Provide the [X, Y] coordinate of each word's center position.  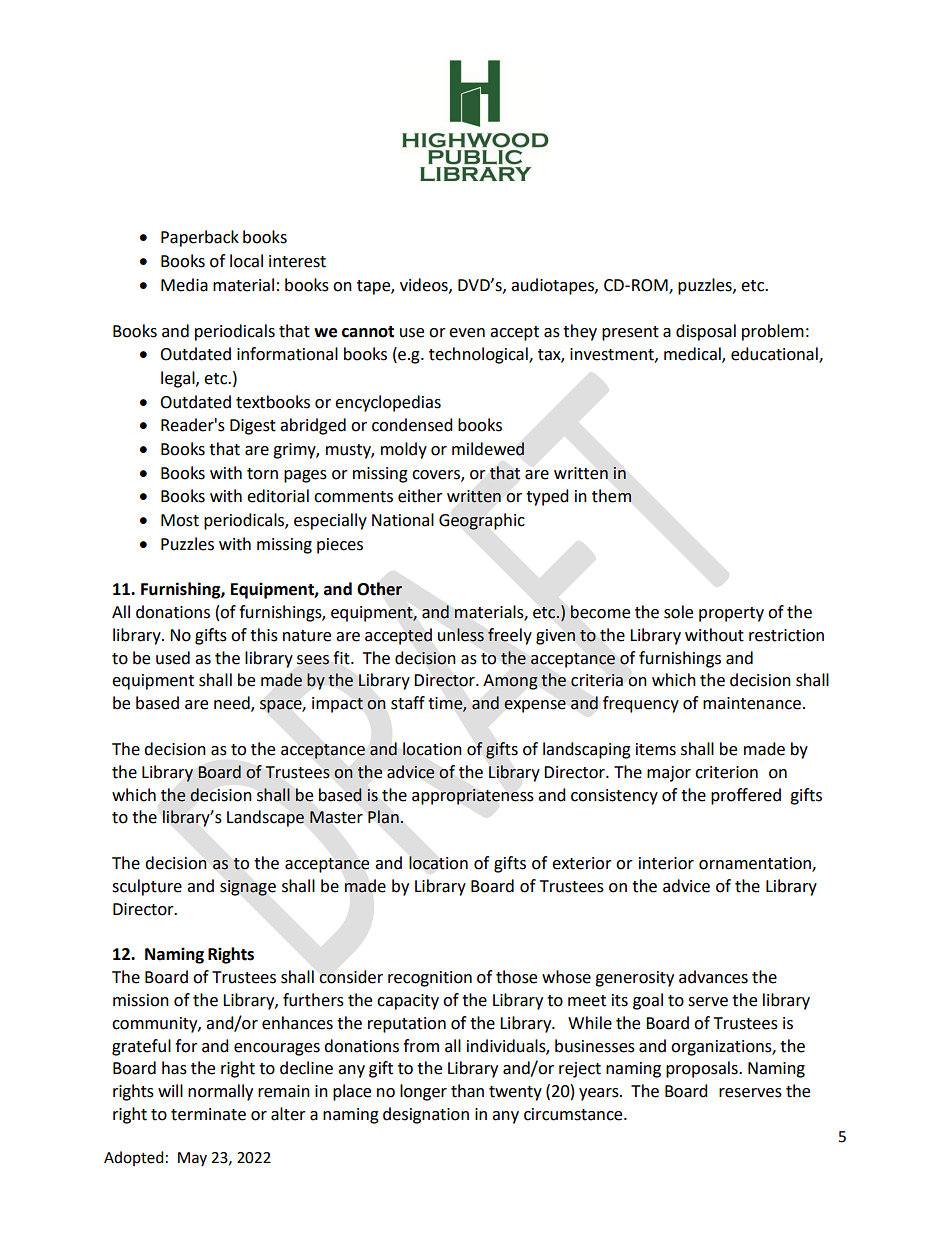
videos [425, 285]
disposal [706, 332]
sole [678, 612]
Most [180, 520]
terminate [208, 1114]
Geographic [482, 521]
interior [666, 863]
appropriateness [473, 797]
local [246, 261]
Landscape [265, 818]
